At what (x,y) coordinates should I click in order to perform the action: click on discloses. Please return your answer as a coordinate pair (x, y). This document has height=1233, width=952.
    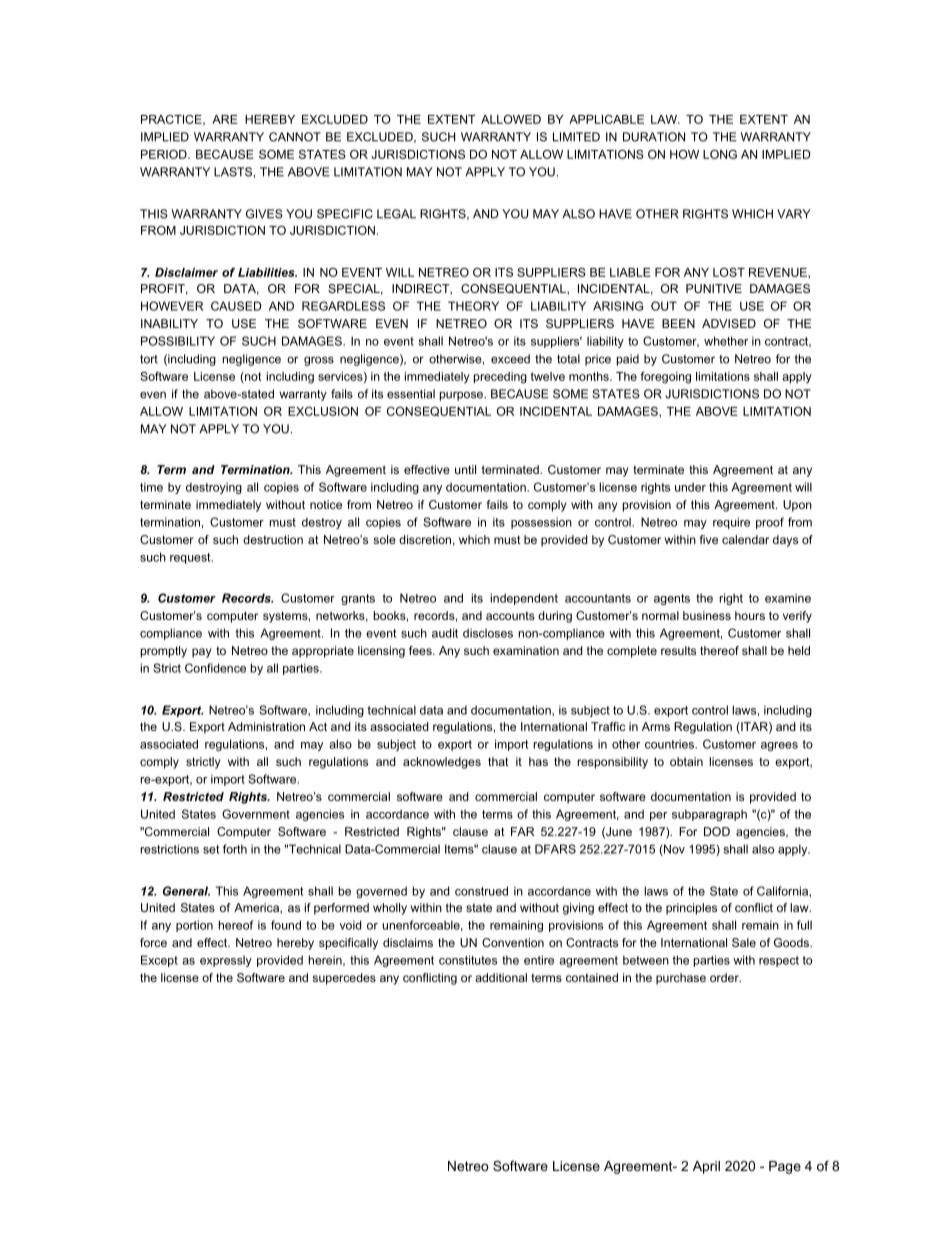
    Looking at the image, I should click on (488, 633).
